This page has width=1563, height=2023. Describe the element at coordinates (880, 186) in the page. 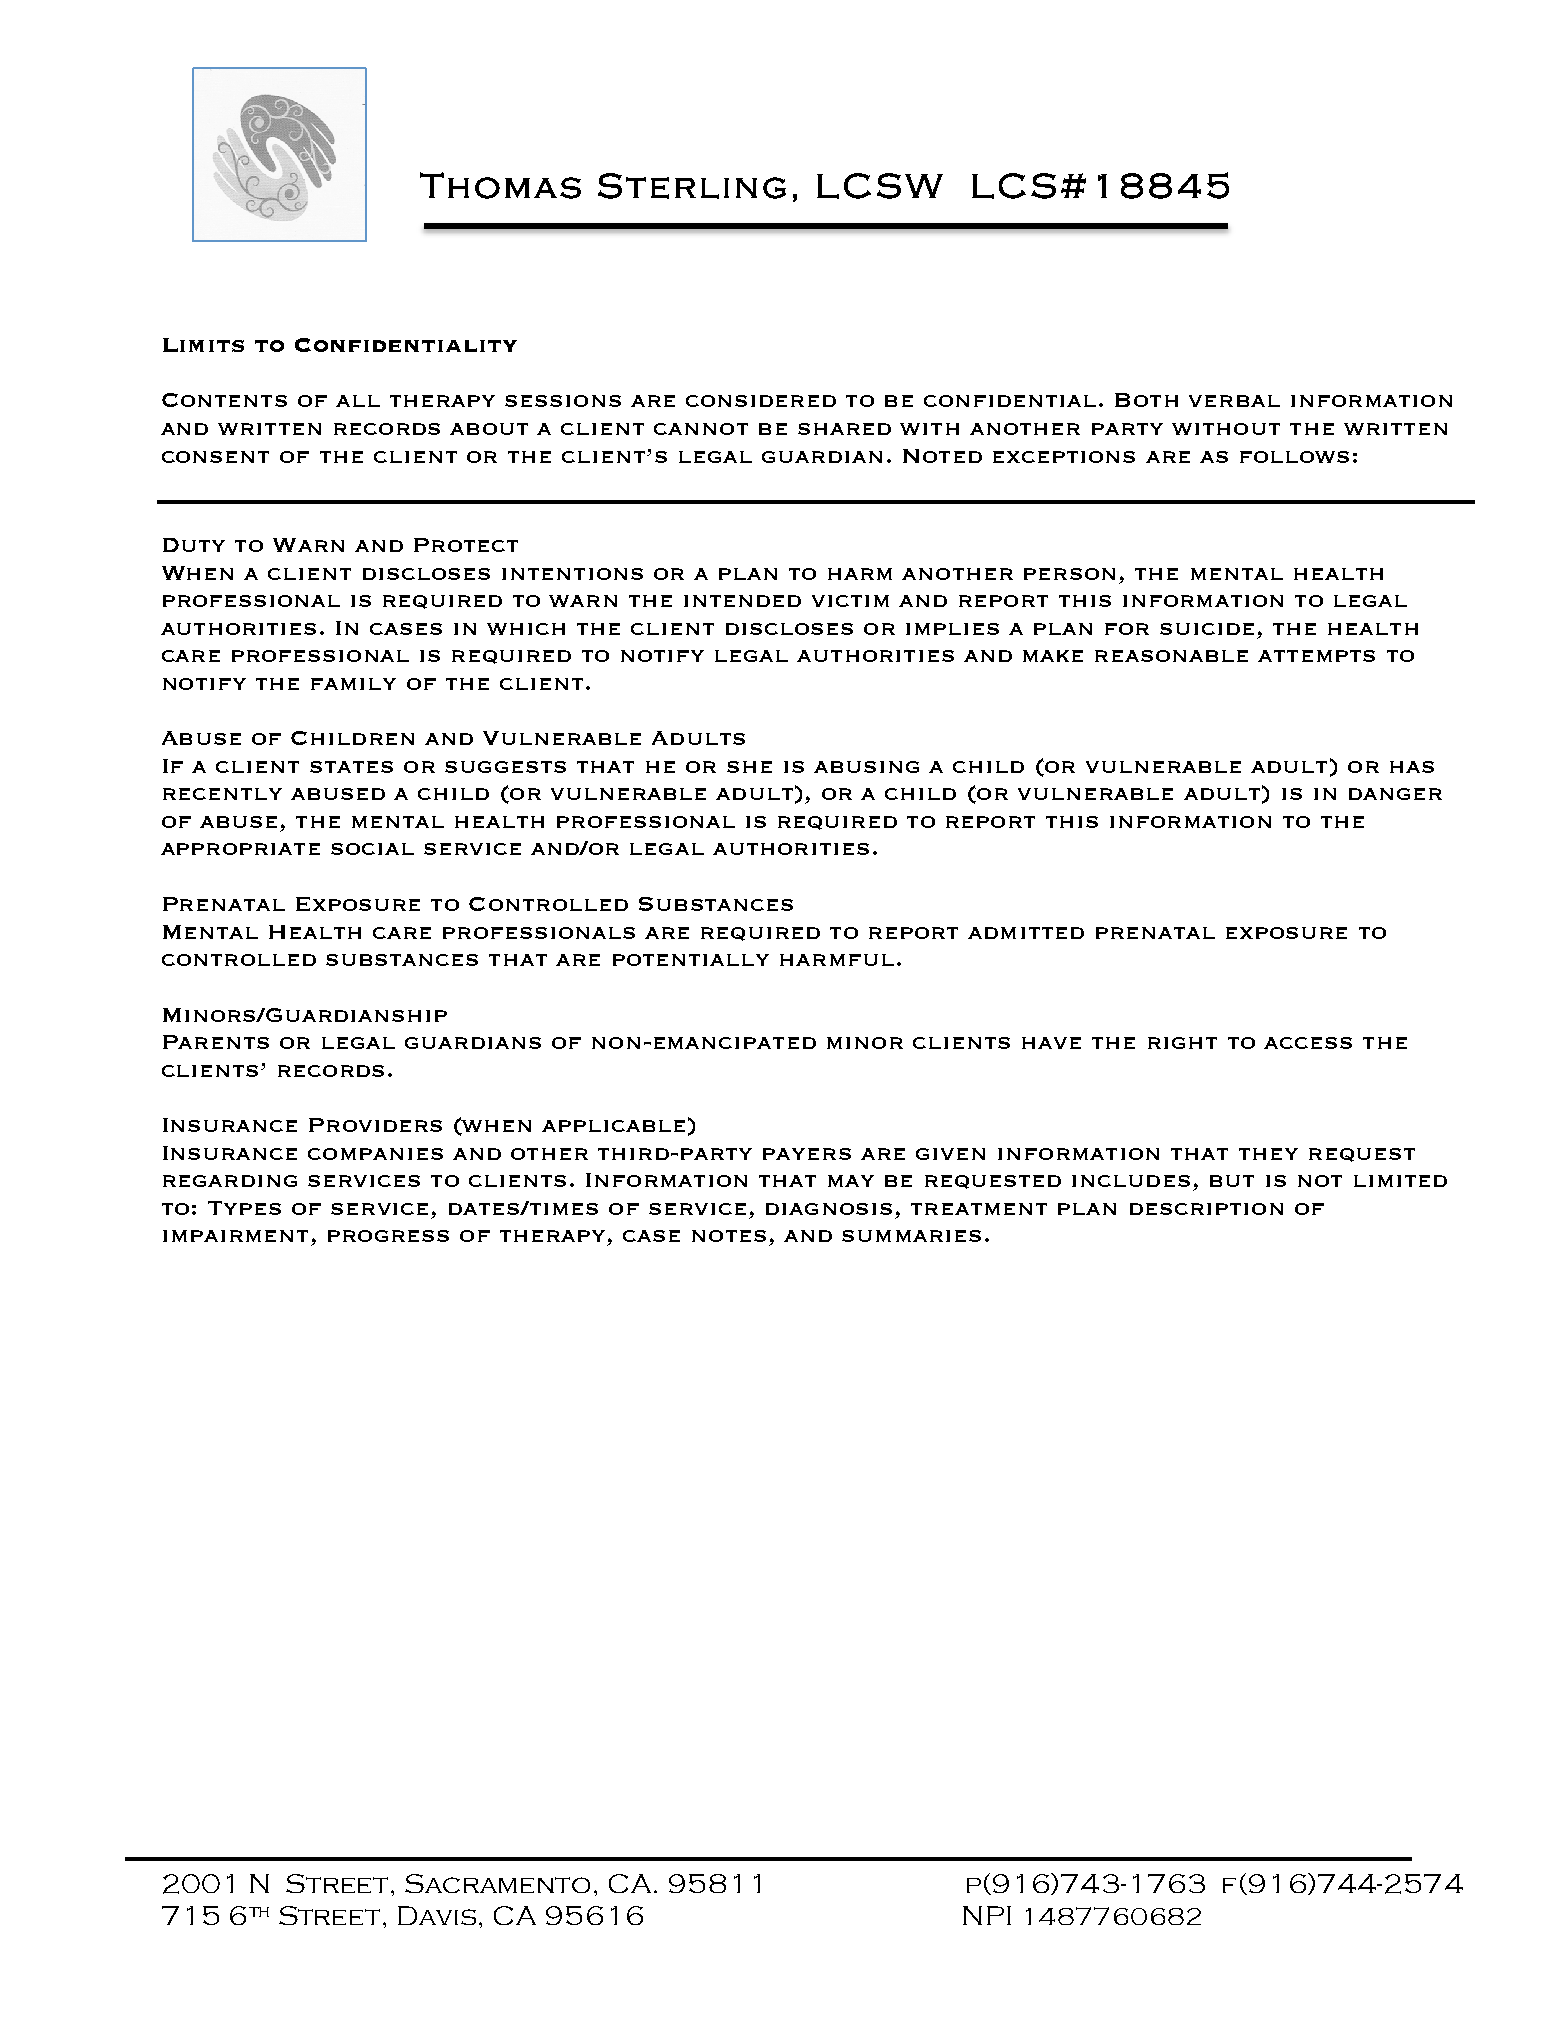

I see `LCSW` at that location.
